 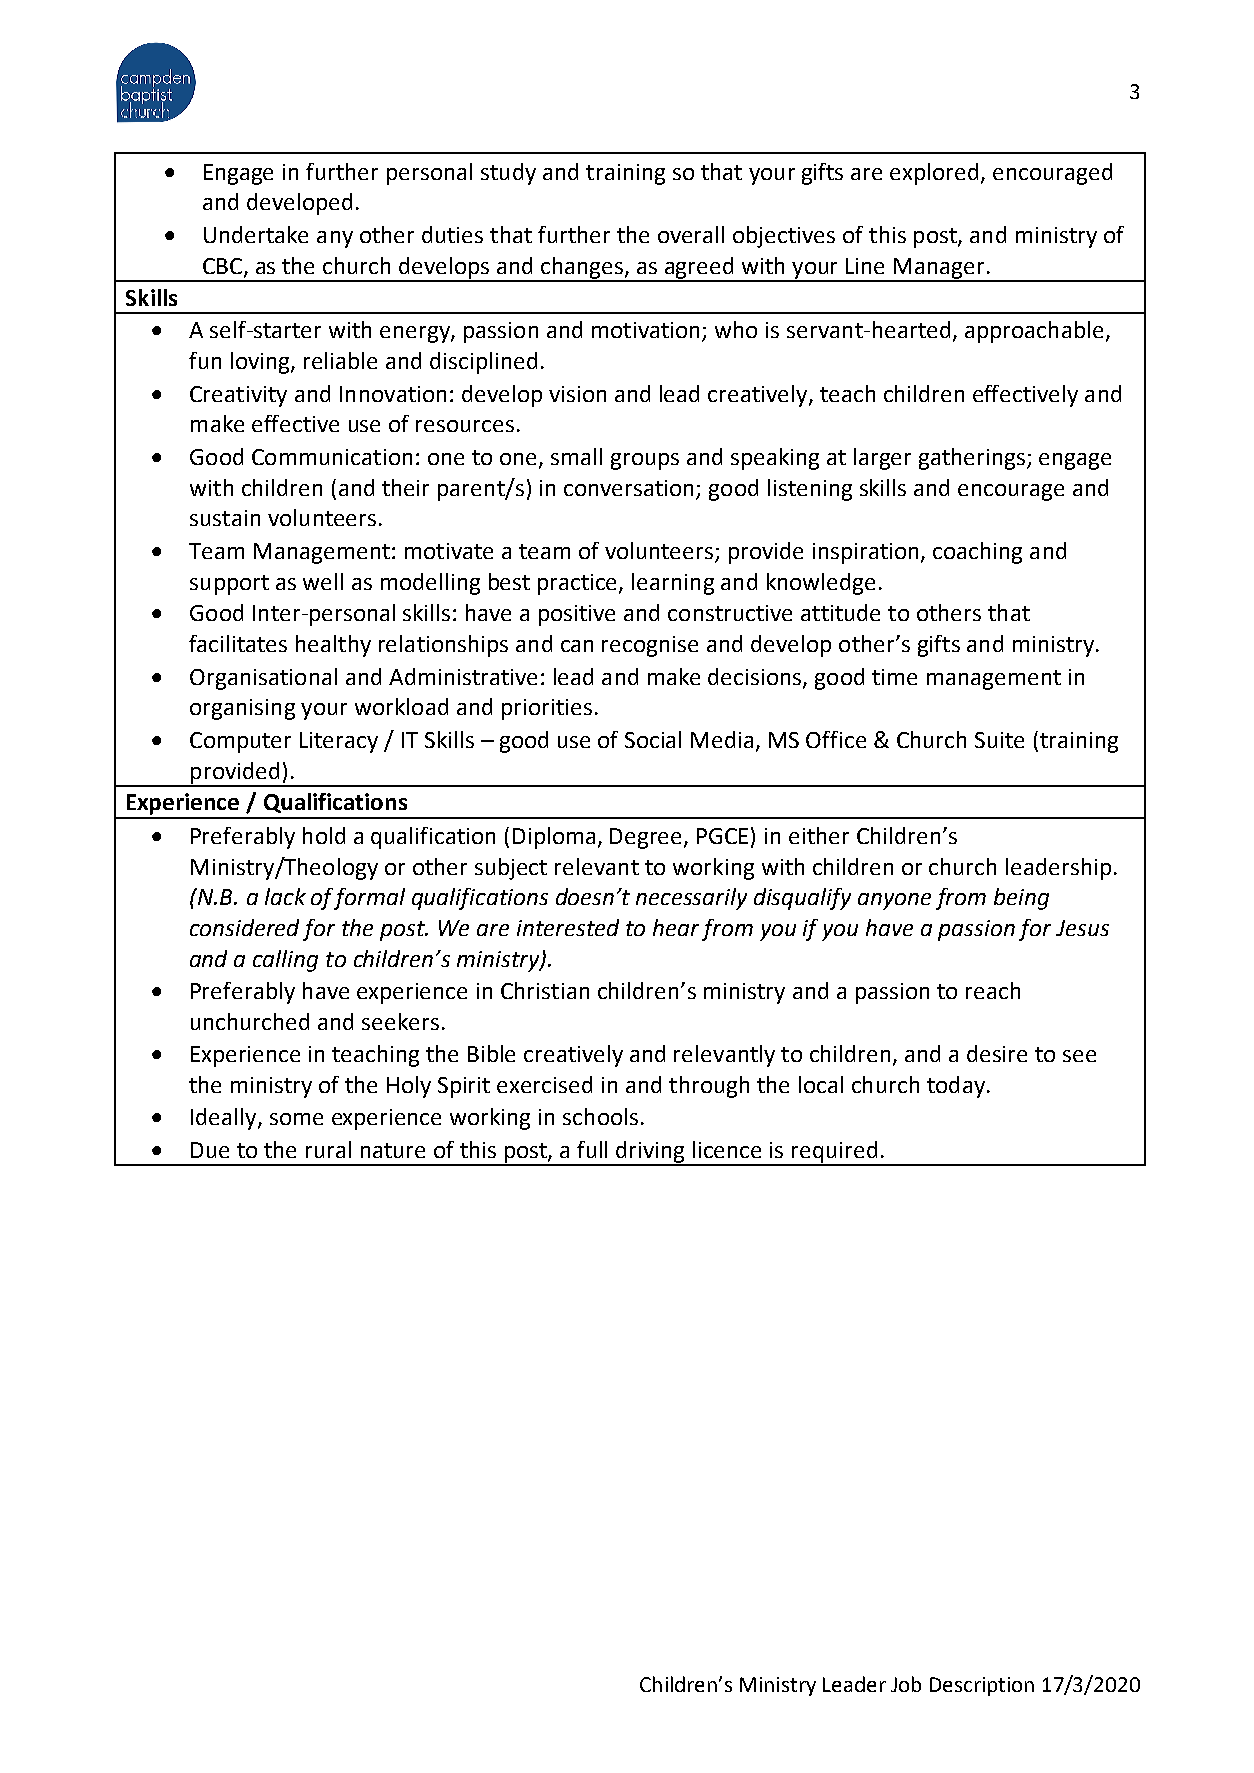 I want to click on Suite, so click(x=999, y=740).
